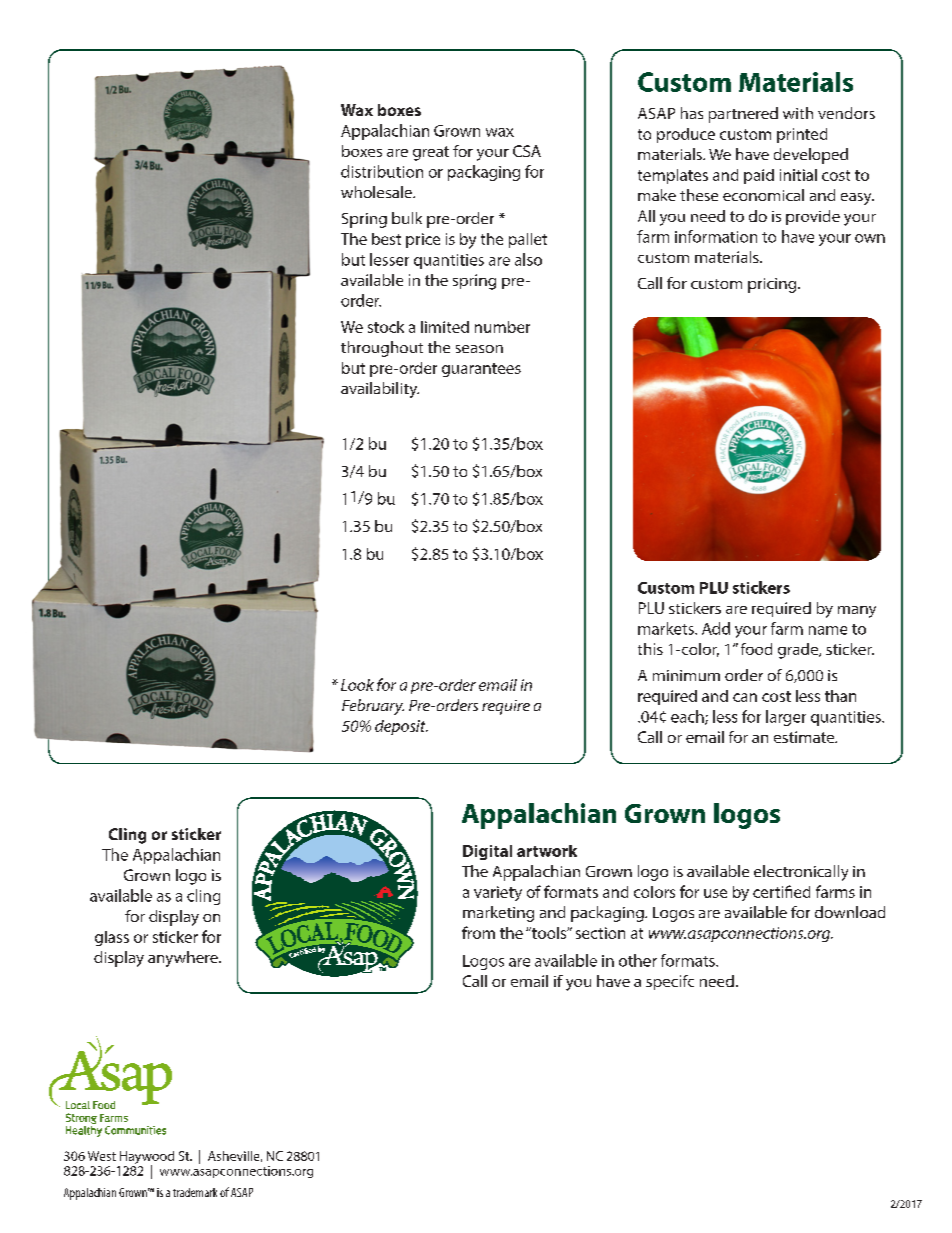 This screenshot has width=952, height=1233. Describe the element at coordinates (380, 390) in the screenshot. I see `availability` at that location.
